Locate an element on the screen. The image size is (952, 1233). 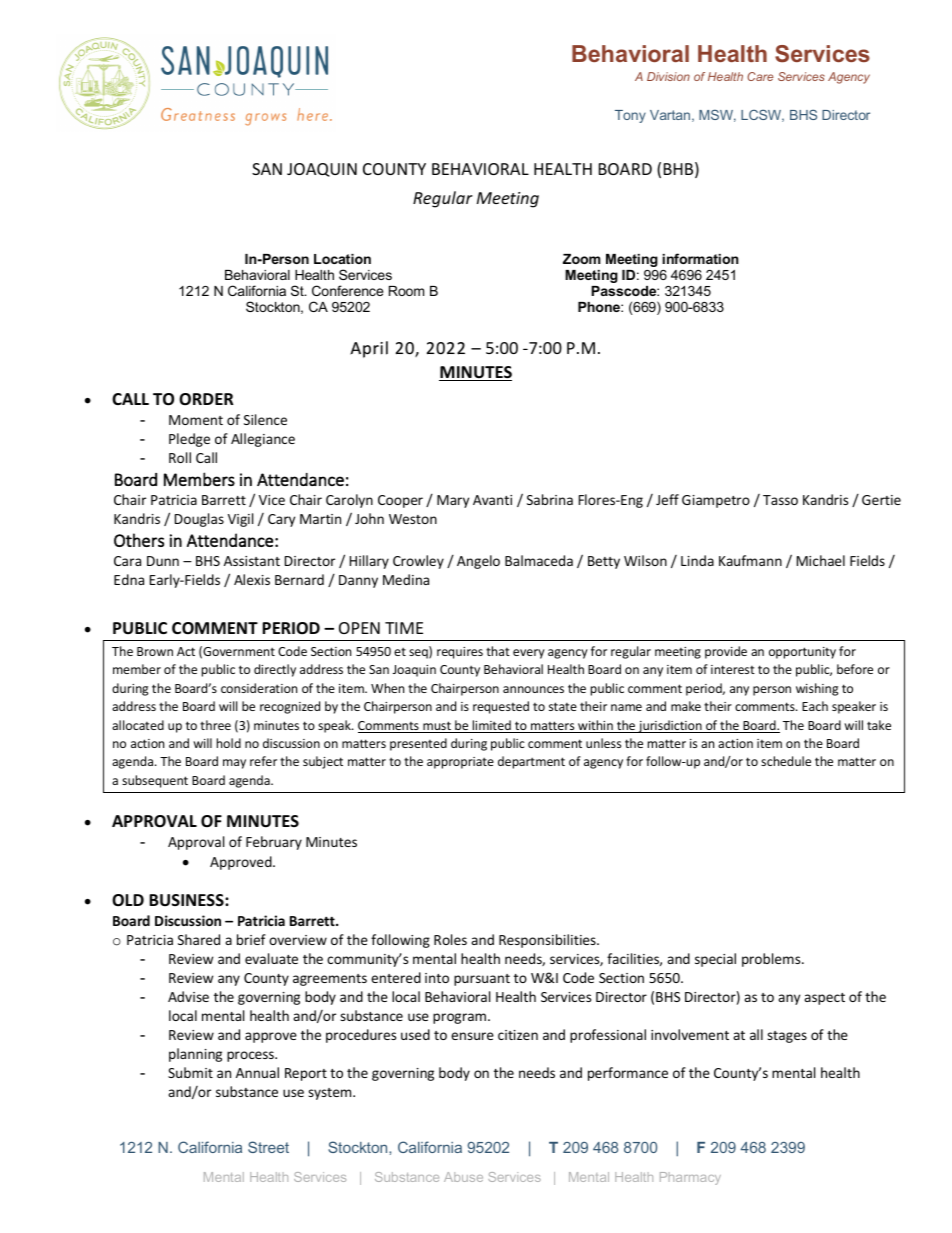
that is located at coordinates (498, 651).
